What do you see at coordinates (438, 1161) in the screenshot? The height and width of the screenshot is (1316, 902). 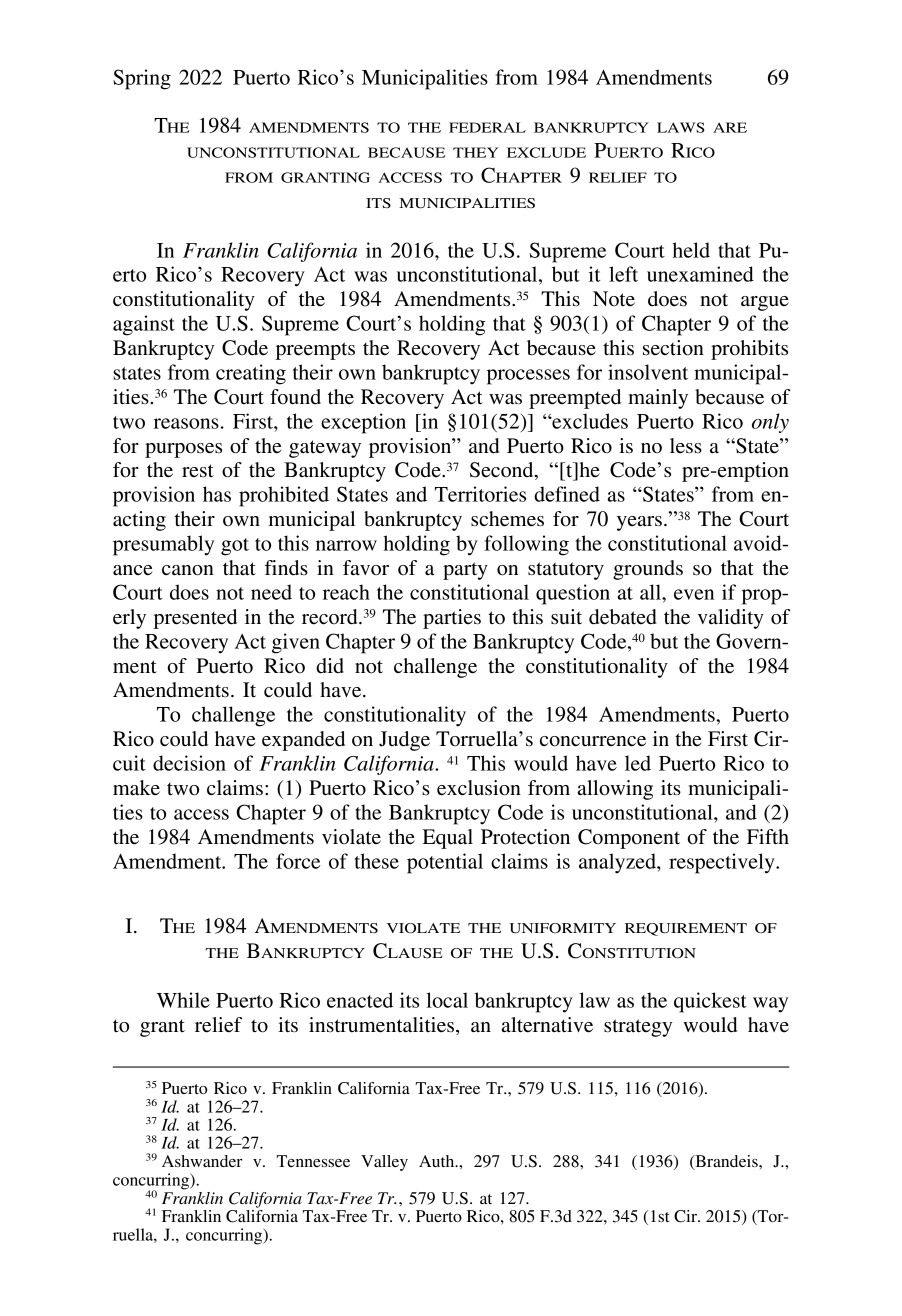 I see `Auth` at bounding box center [438, 1161].
